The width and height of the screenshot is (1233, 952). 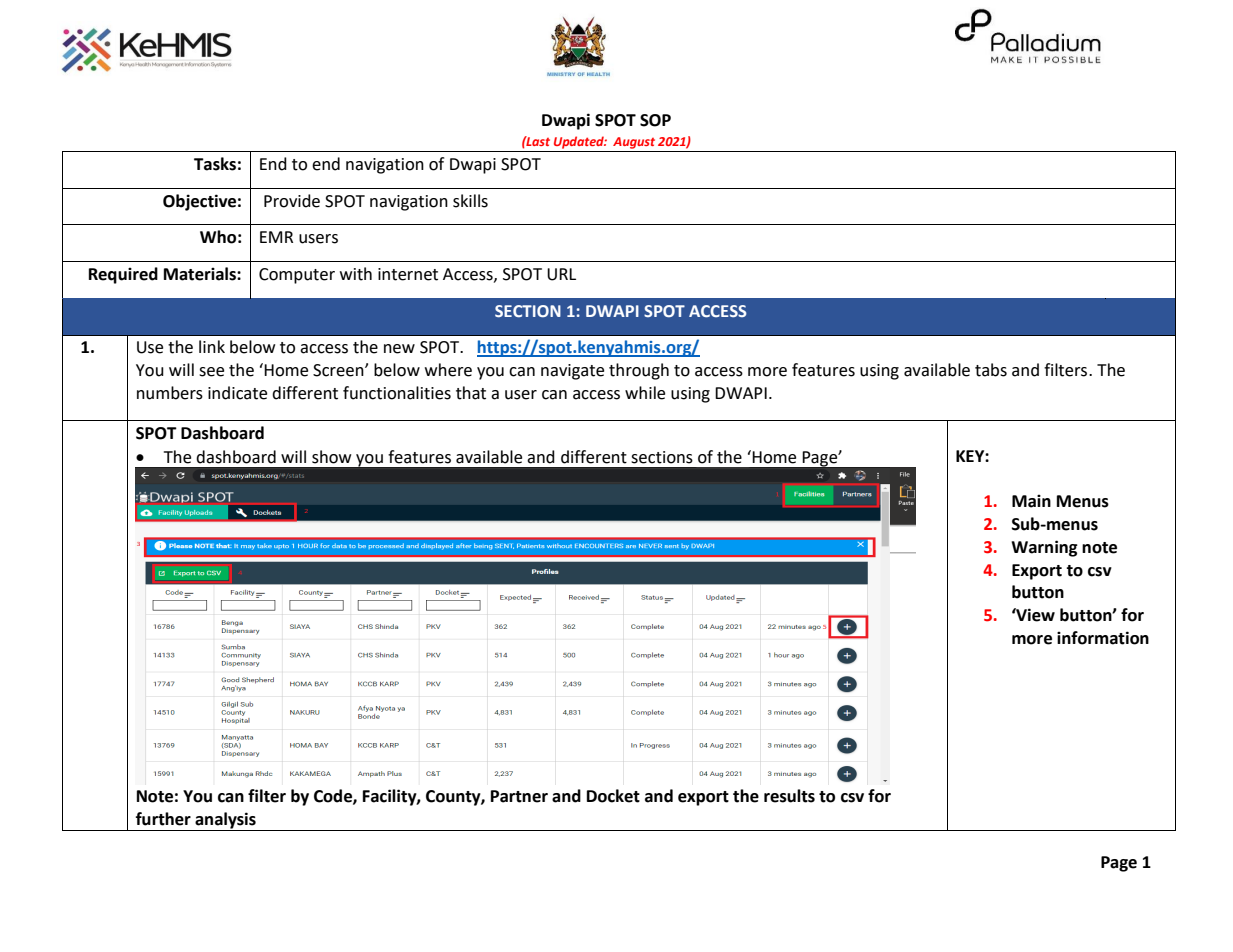 What do you see at coordinates (1031, 501) in the screenshot?
I see `Main` at bounding box center [1031, 501].
